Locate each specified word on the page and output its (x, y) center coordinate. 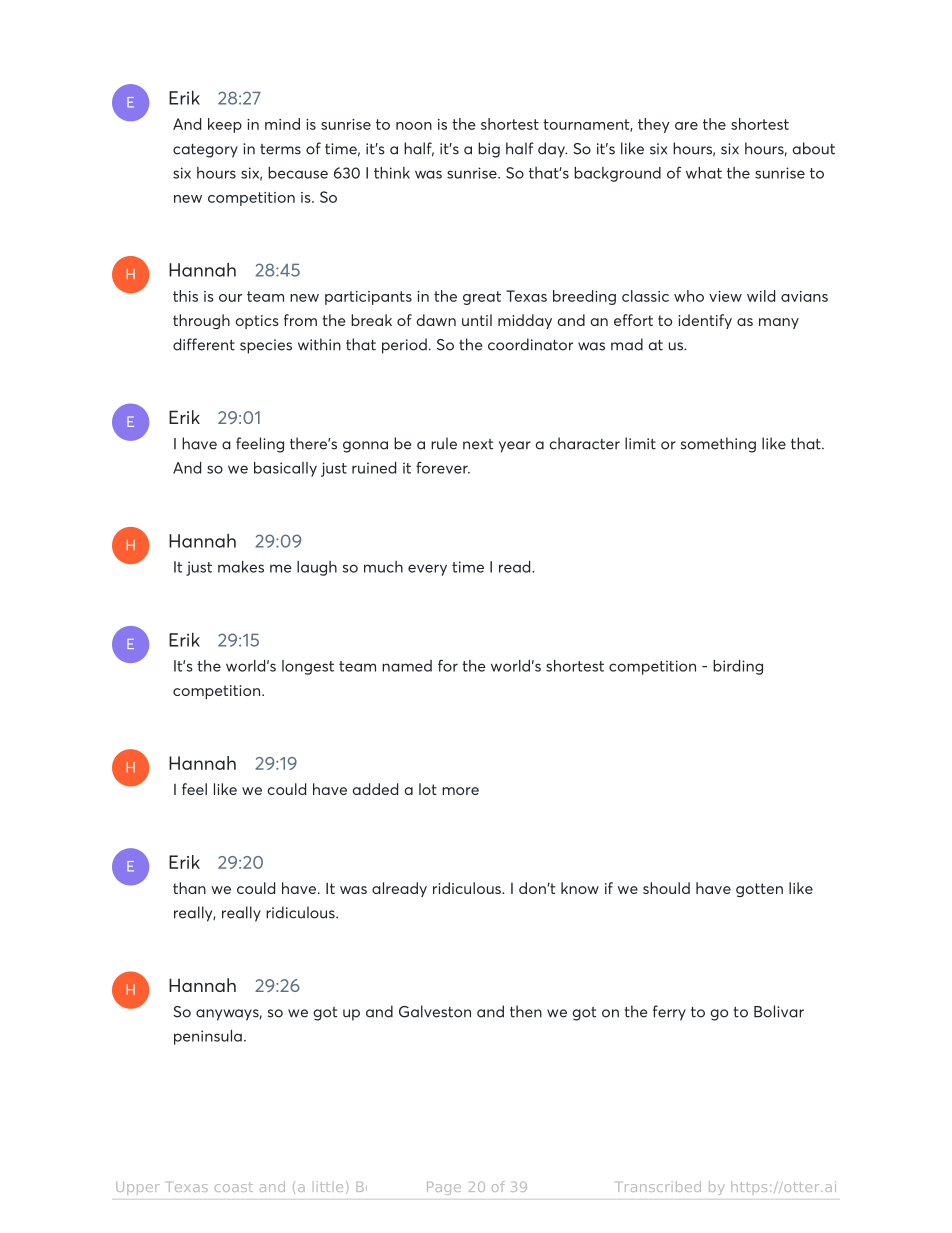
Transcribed (659, 1186)
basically (285, 469)
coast (234, 1187)
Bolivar (779, 1011)
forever (443, 467)
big (489, 150)
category (205, 151)
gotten (759, 890)
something (718, 445)
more (460, 791)
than (189, 888)
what (704, 173)
